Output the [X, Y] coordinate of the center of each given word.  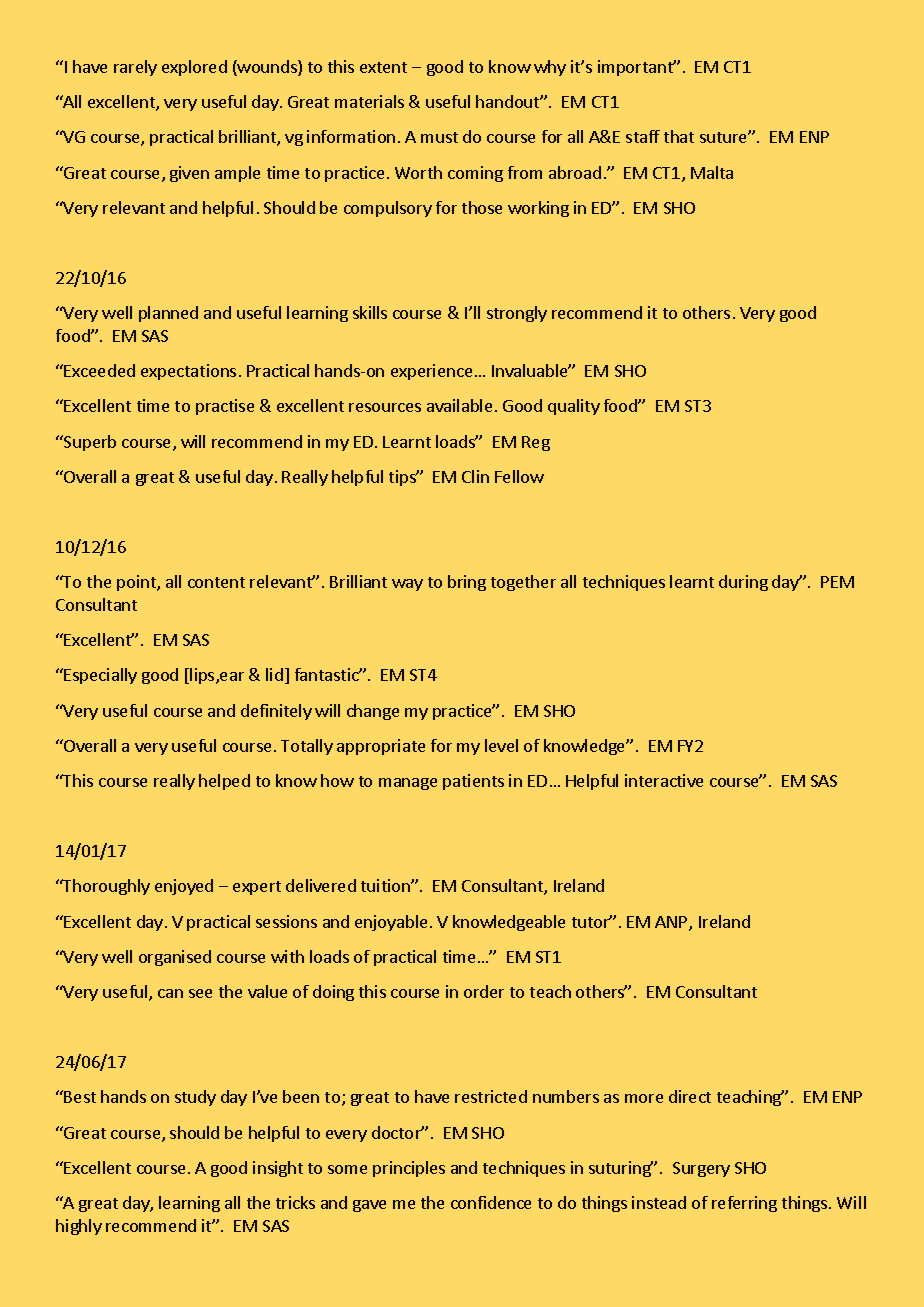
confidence [491, 1202]
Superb [89, 443]
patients [473, 782]
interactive [664, 780]
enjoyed [184, 887]
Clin [475, 476]
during [743, 583]
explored [194, 68]
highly [79, 1227]
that [679, 136]
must [439, 137]
